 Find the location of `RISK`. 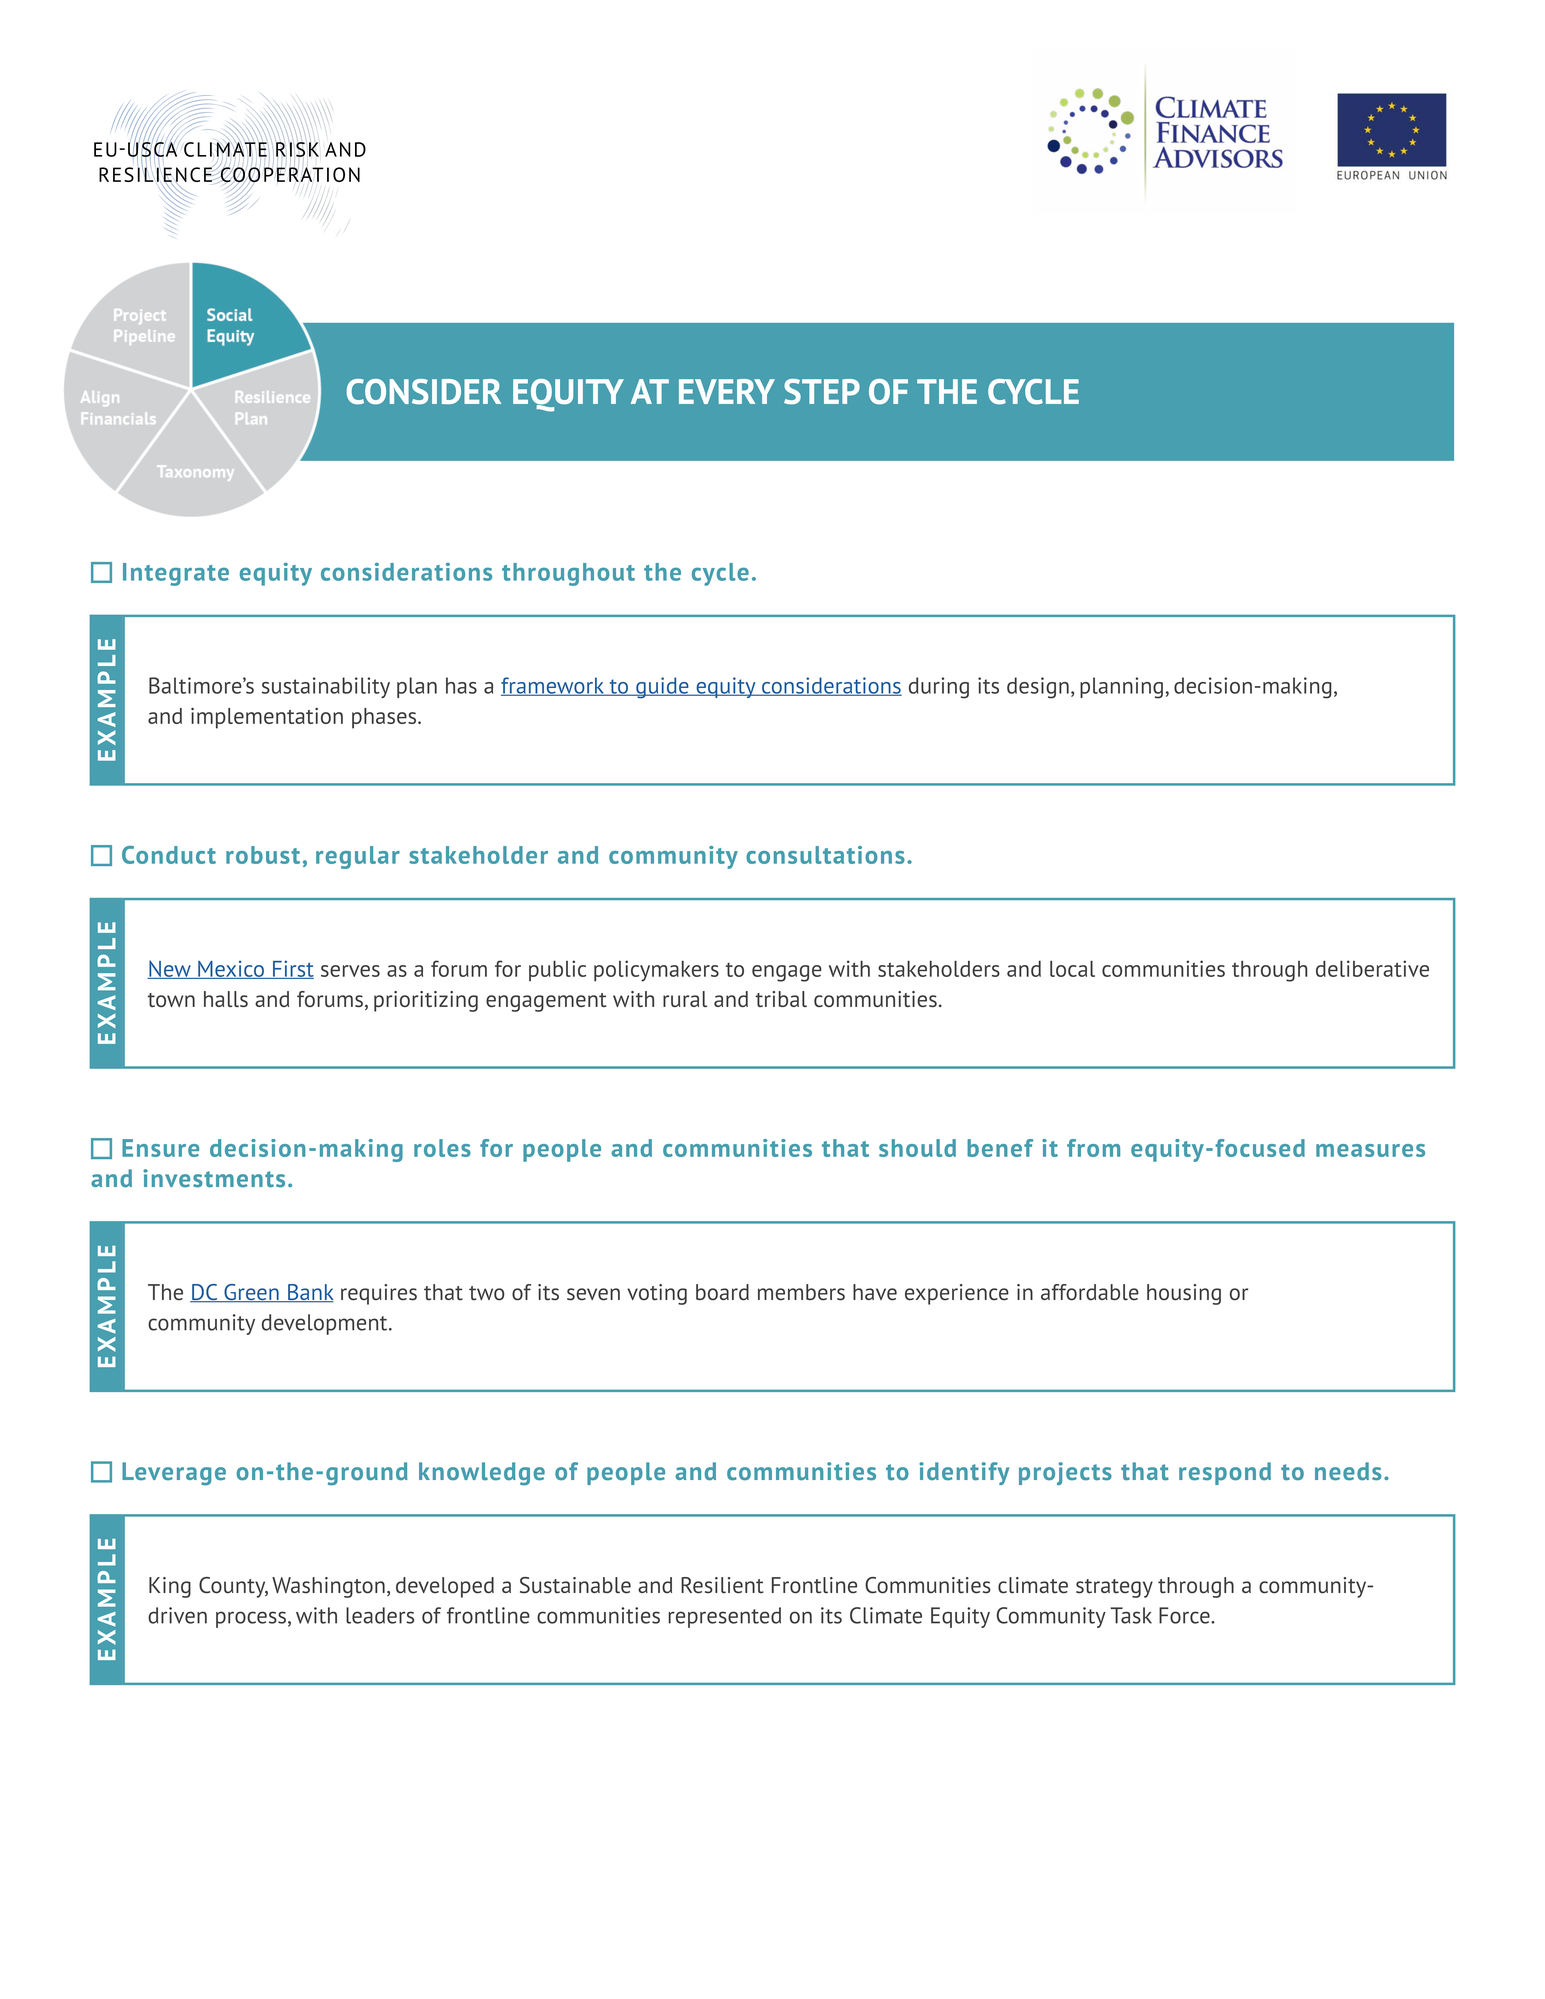

RISK is located at coordinates (297, 150).
